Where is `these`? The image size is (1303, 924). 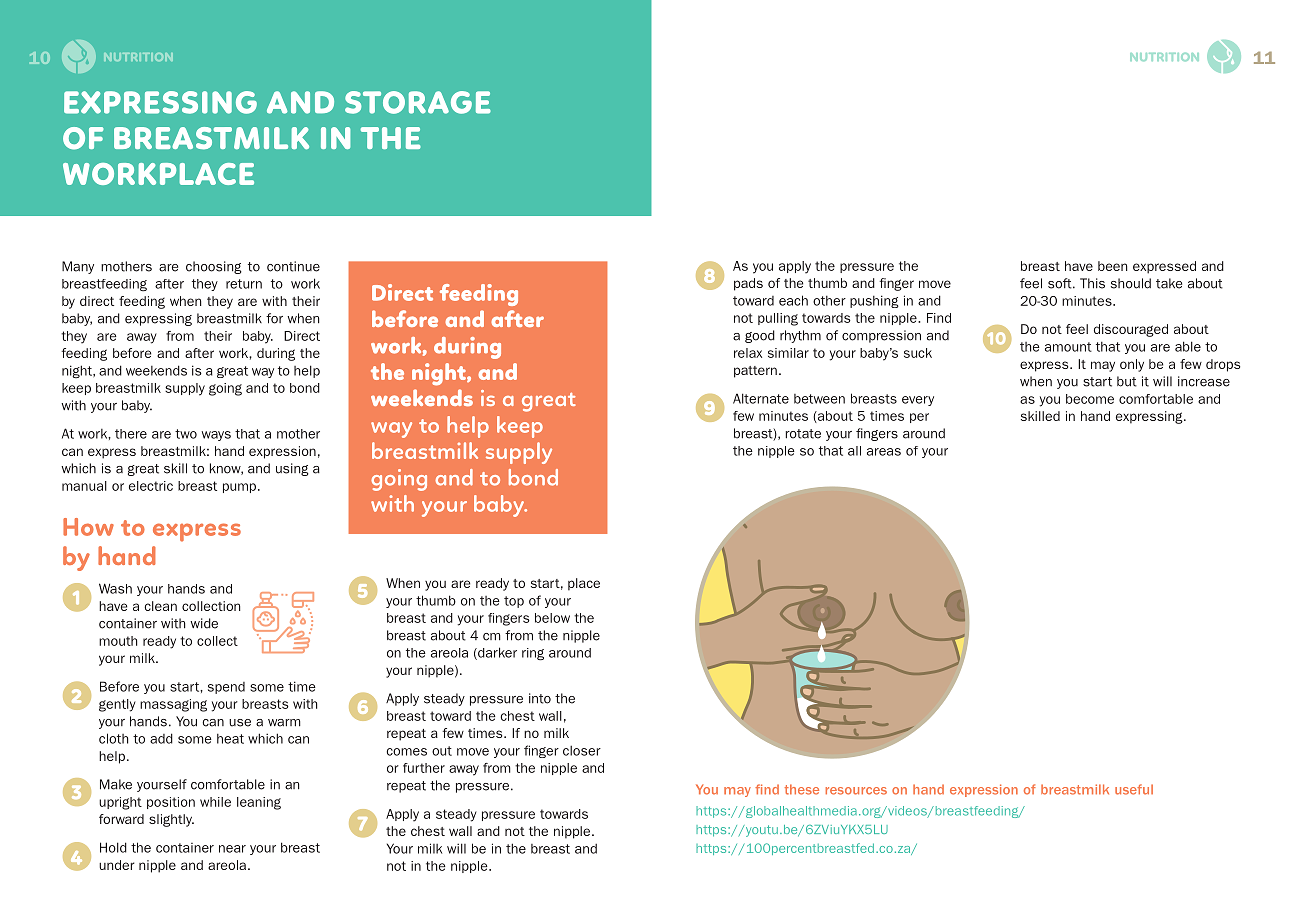 these is located at coordinates (802, 789).
